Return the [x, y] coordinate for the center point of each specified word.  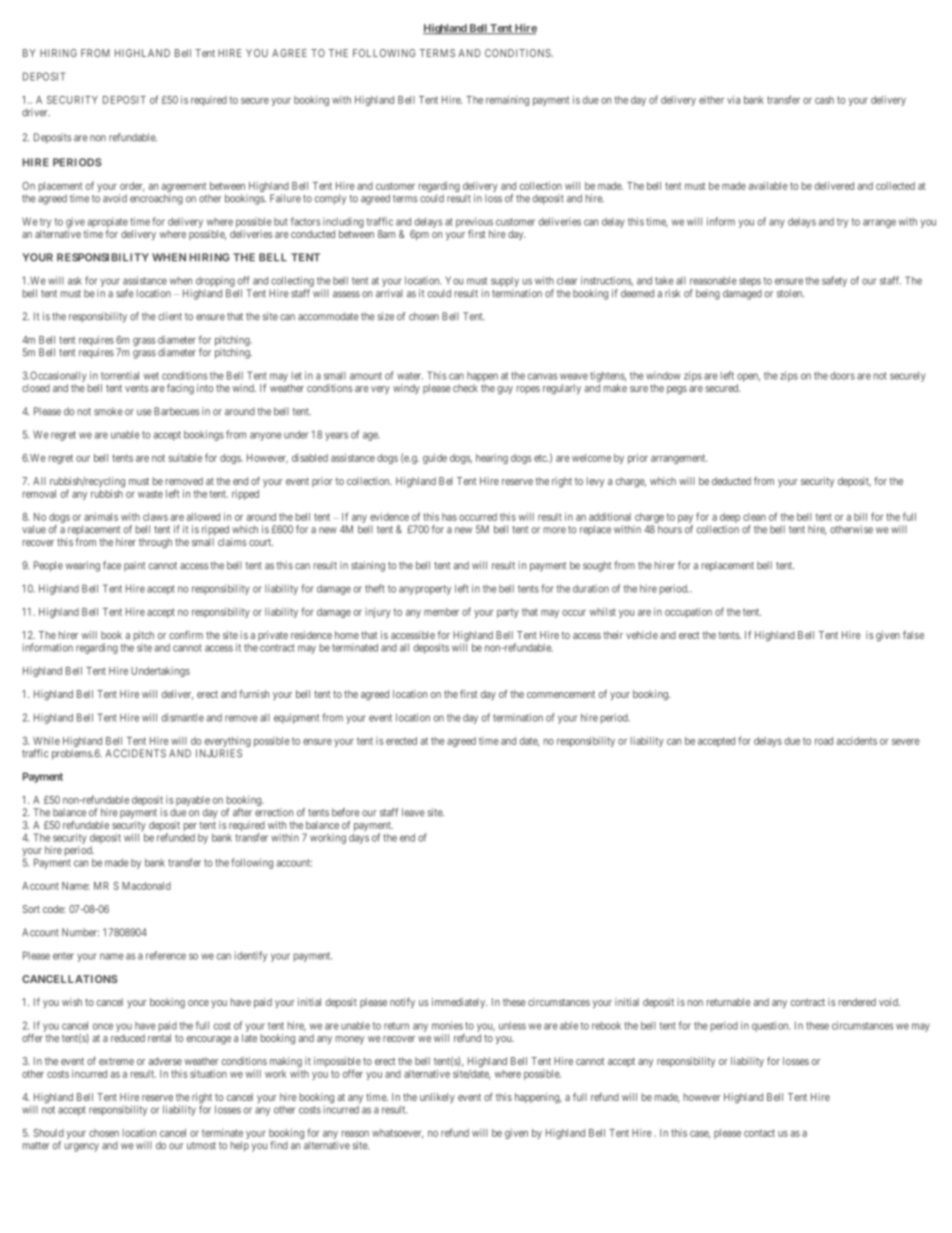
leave [413, 812]
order [132, 187]
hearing [492, 459]
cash [824, 100]
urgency [82, 1147]
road [824, 741]
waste [150, 494]
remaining [507, 100]
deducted [731, 481]
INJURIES [219, 753]
